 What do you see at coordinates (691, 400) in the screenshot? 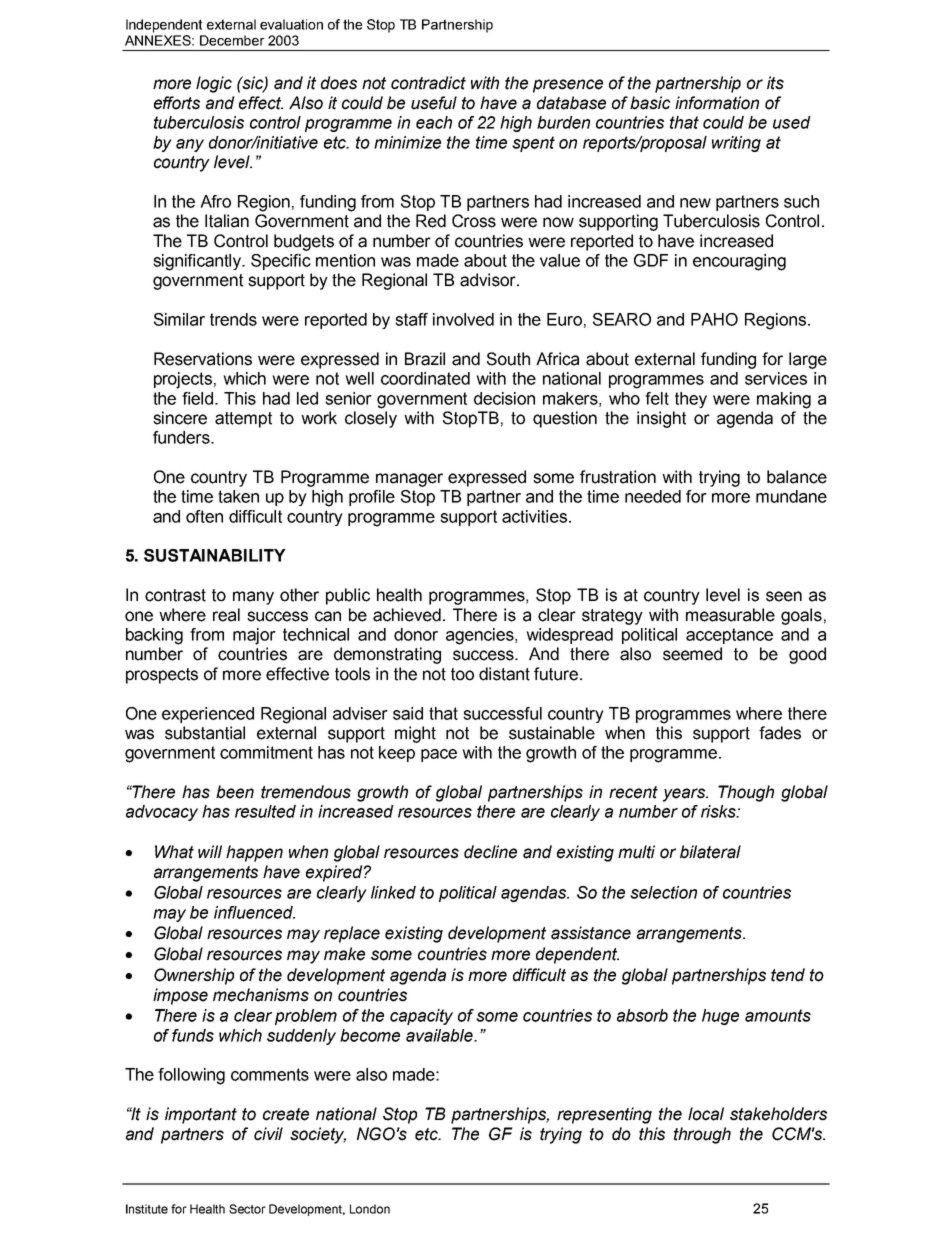
I see `they` at bounding box center [691, 400].
